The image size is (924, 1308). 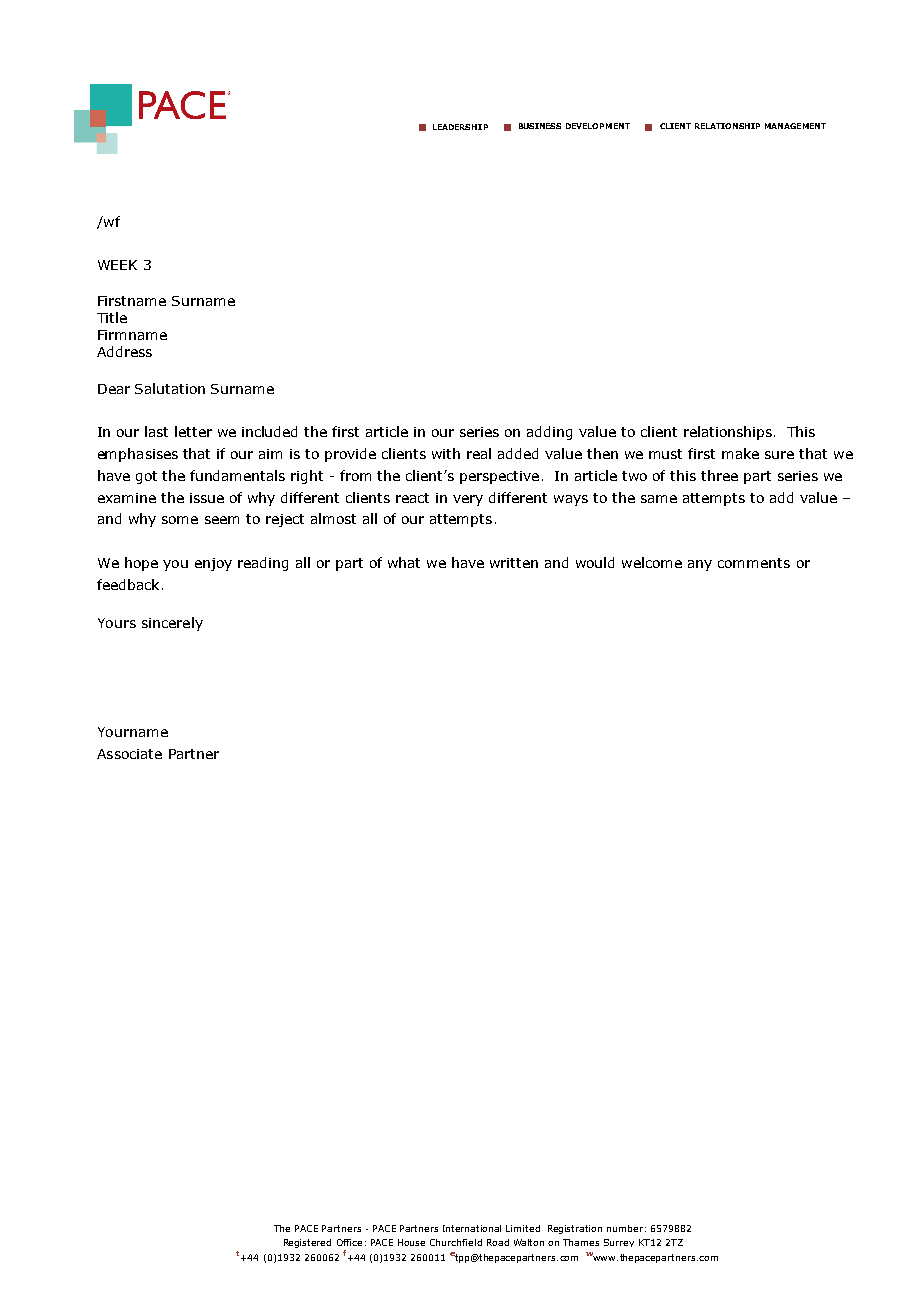 I want to click on International, so click(x=472, y=1228).
